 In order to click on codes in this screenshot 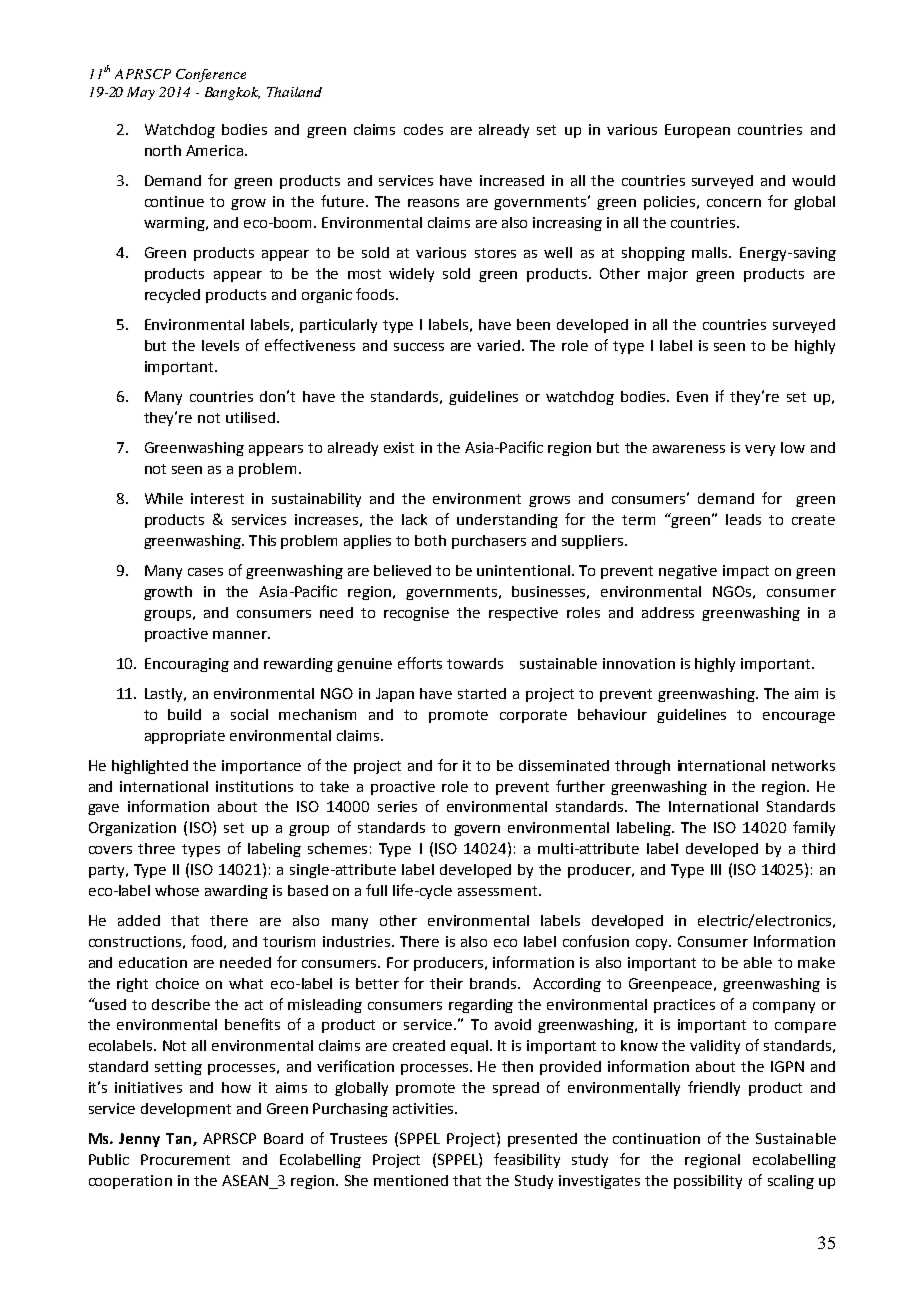, I will do `click(423, 129)`.
